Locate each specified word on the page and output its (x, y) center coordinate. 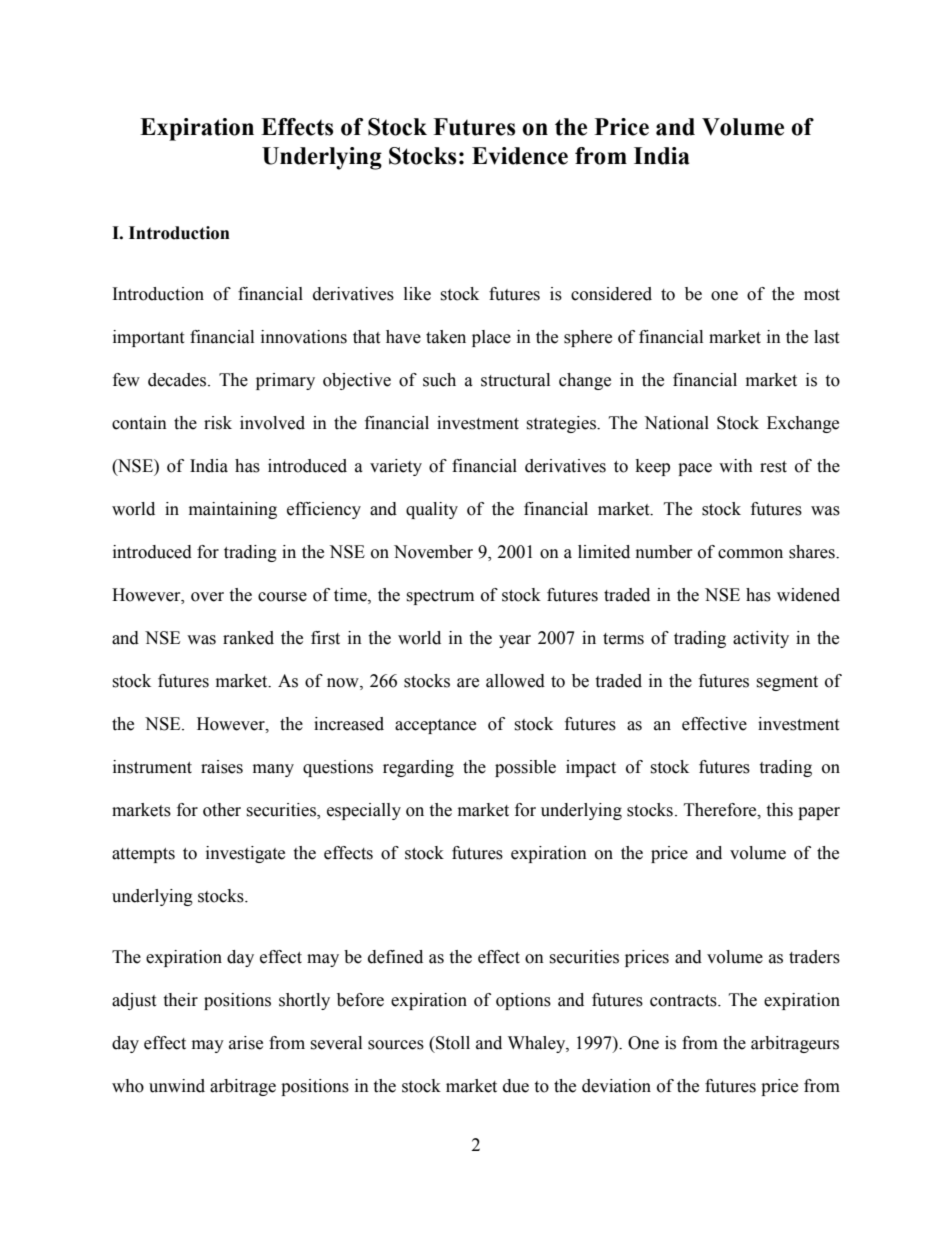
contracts (684, 1001)
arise (246, 1043)
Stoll (452, 1043)
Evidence (520, 156)
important (148, 338)
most (822, 295)
